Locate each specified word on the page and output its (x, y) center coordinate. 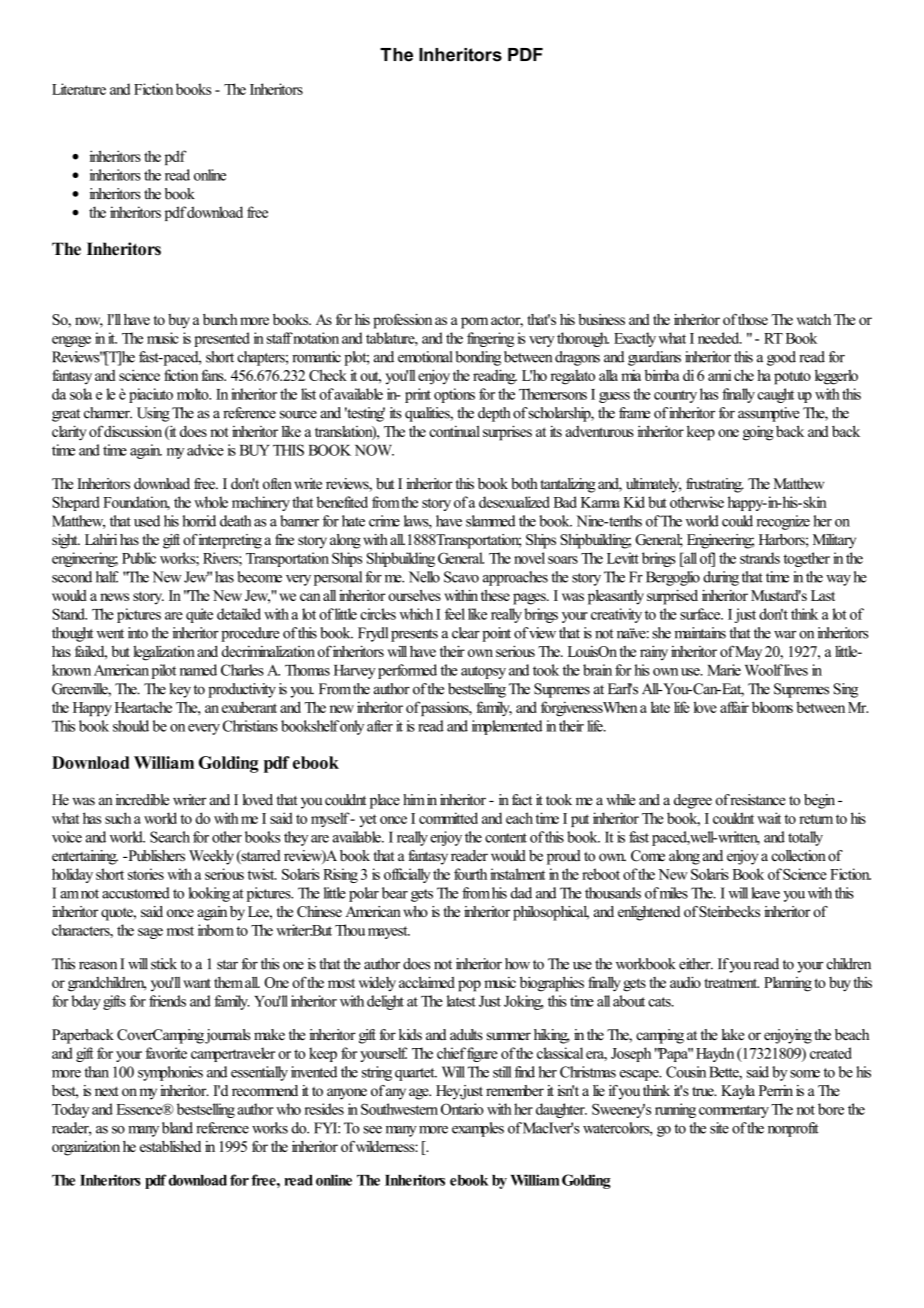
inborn (216, 930)
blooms (772, 707)
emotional (425, 357)
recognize (783, 522)
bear (395, 893)
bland (177, 1128)
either (696, 964)
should (131, 726)
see (373, 1130)
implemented (507, 727)
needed (720, 338)
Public (139, 558)
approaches (515, 578)
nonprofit (793, 1129)
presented (222, 339)
